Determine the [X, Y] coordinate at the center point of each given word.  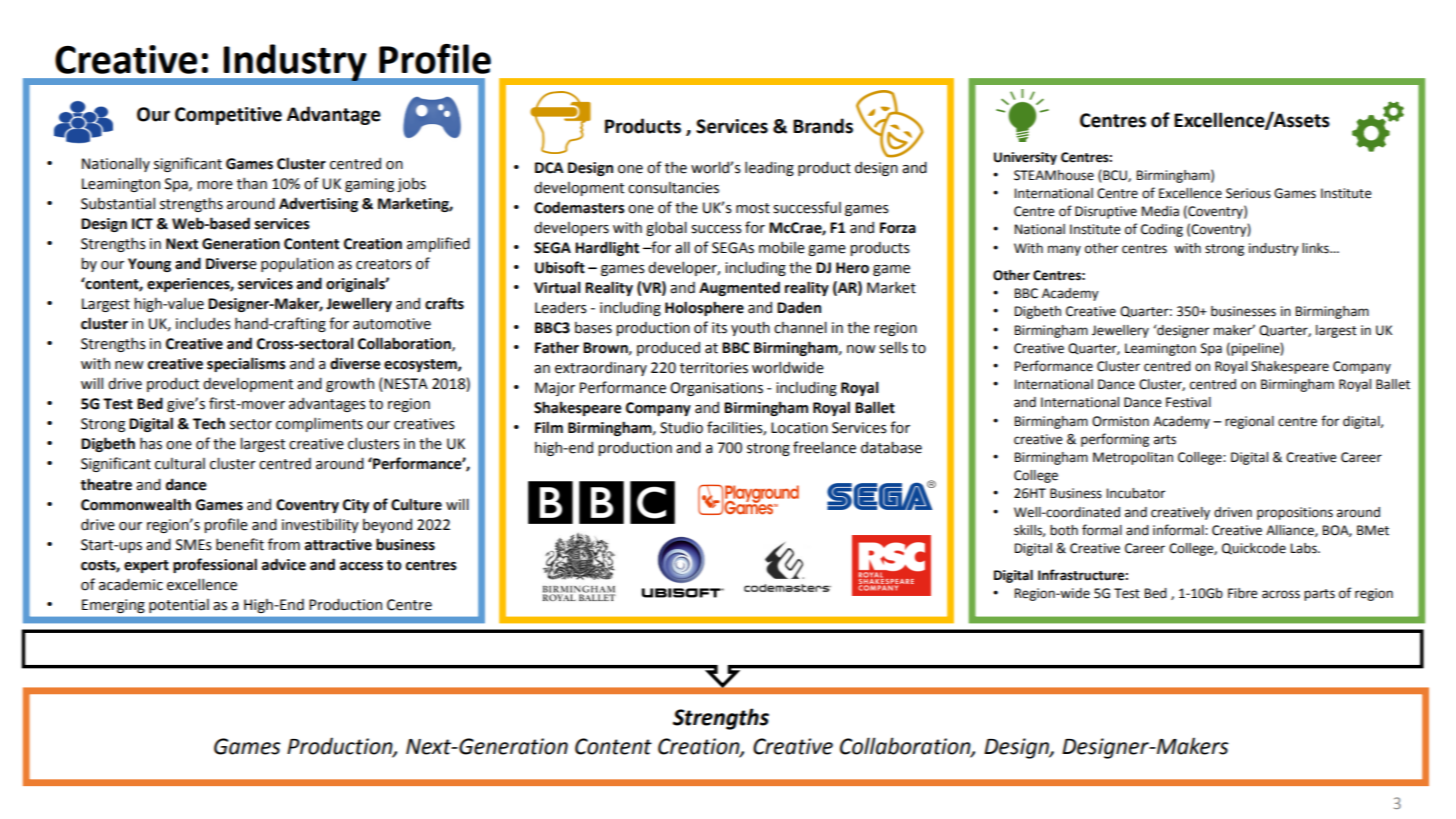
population [297, 264]
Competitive [228, 116]
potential [179, 606]
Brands [823, 126]
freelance [824, 447]
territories [714, 368]
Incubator [1136, 493]
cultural [180, 464]
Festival [1188, 402]
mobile [782, 247]
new [129, 365]
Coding [1162, 230]
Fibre [1243, 593]
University [1025, 158]
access [361, 566]
